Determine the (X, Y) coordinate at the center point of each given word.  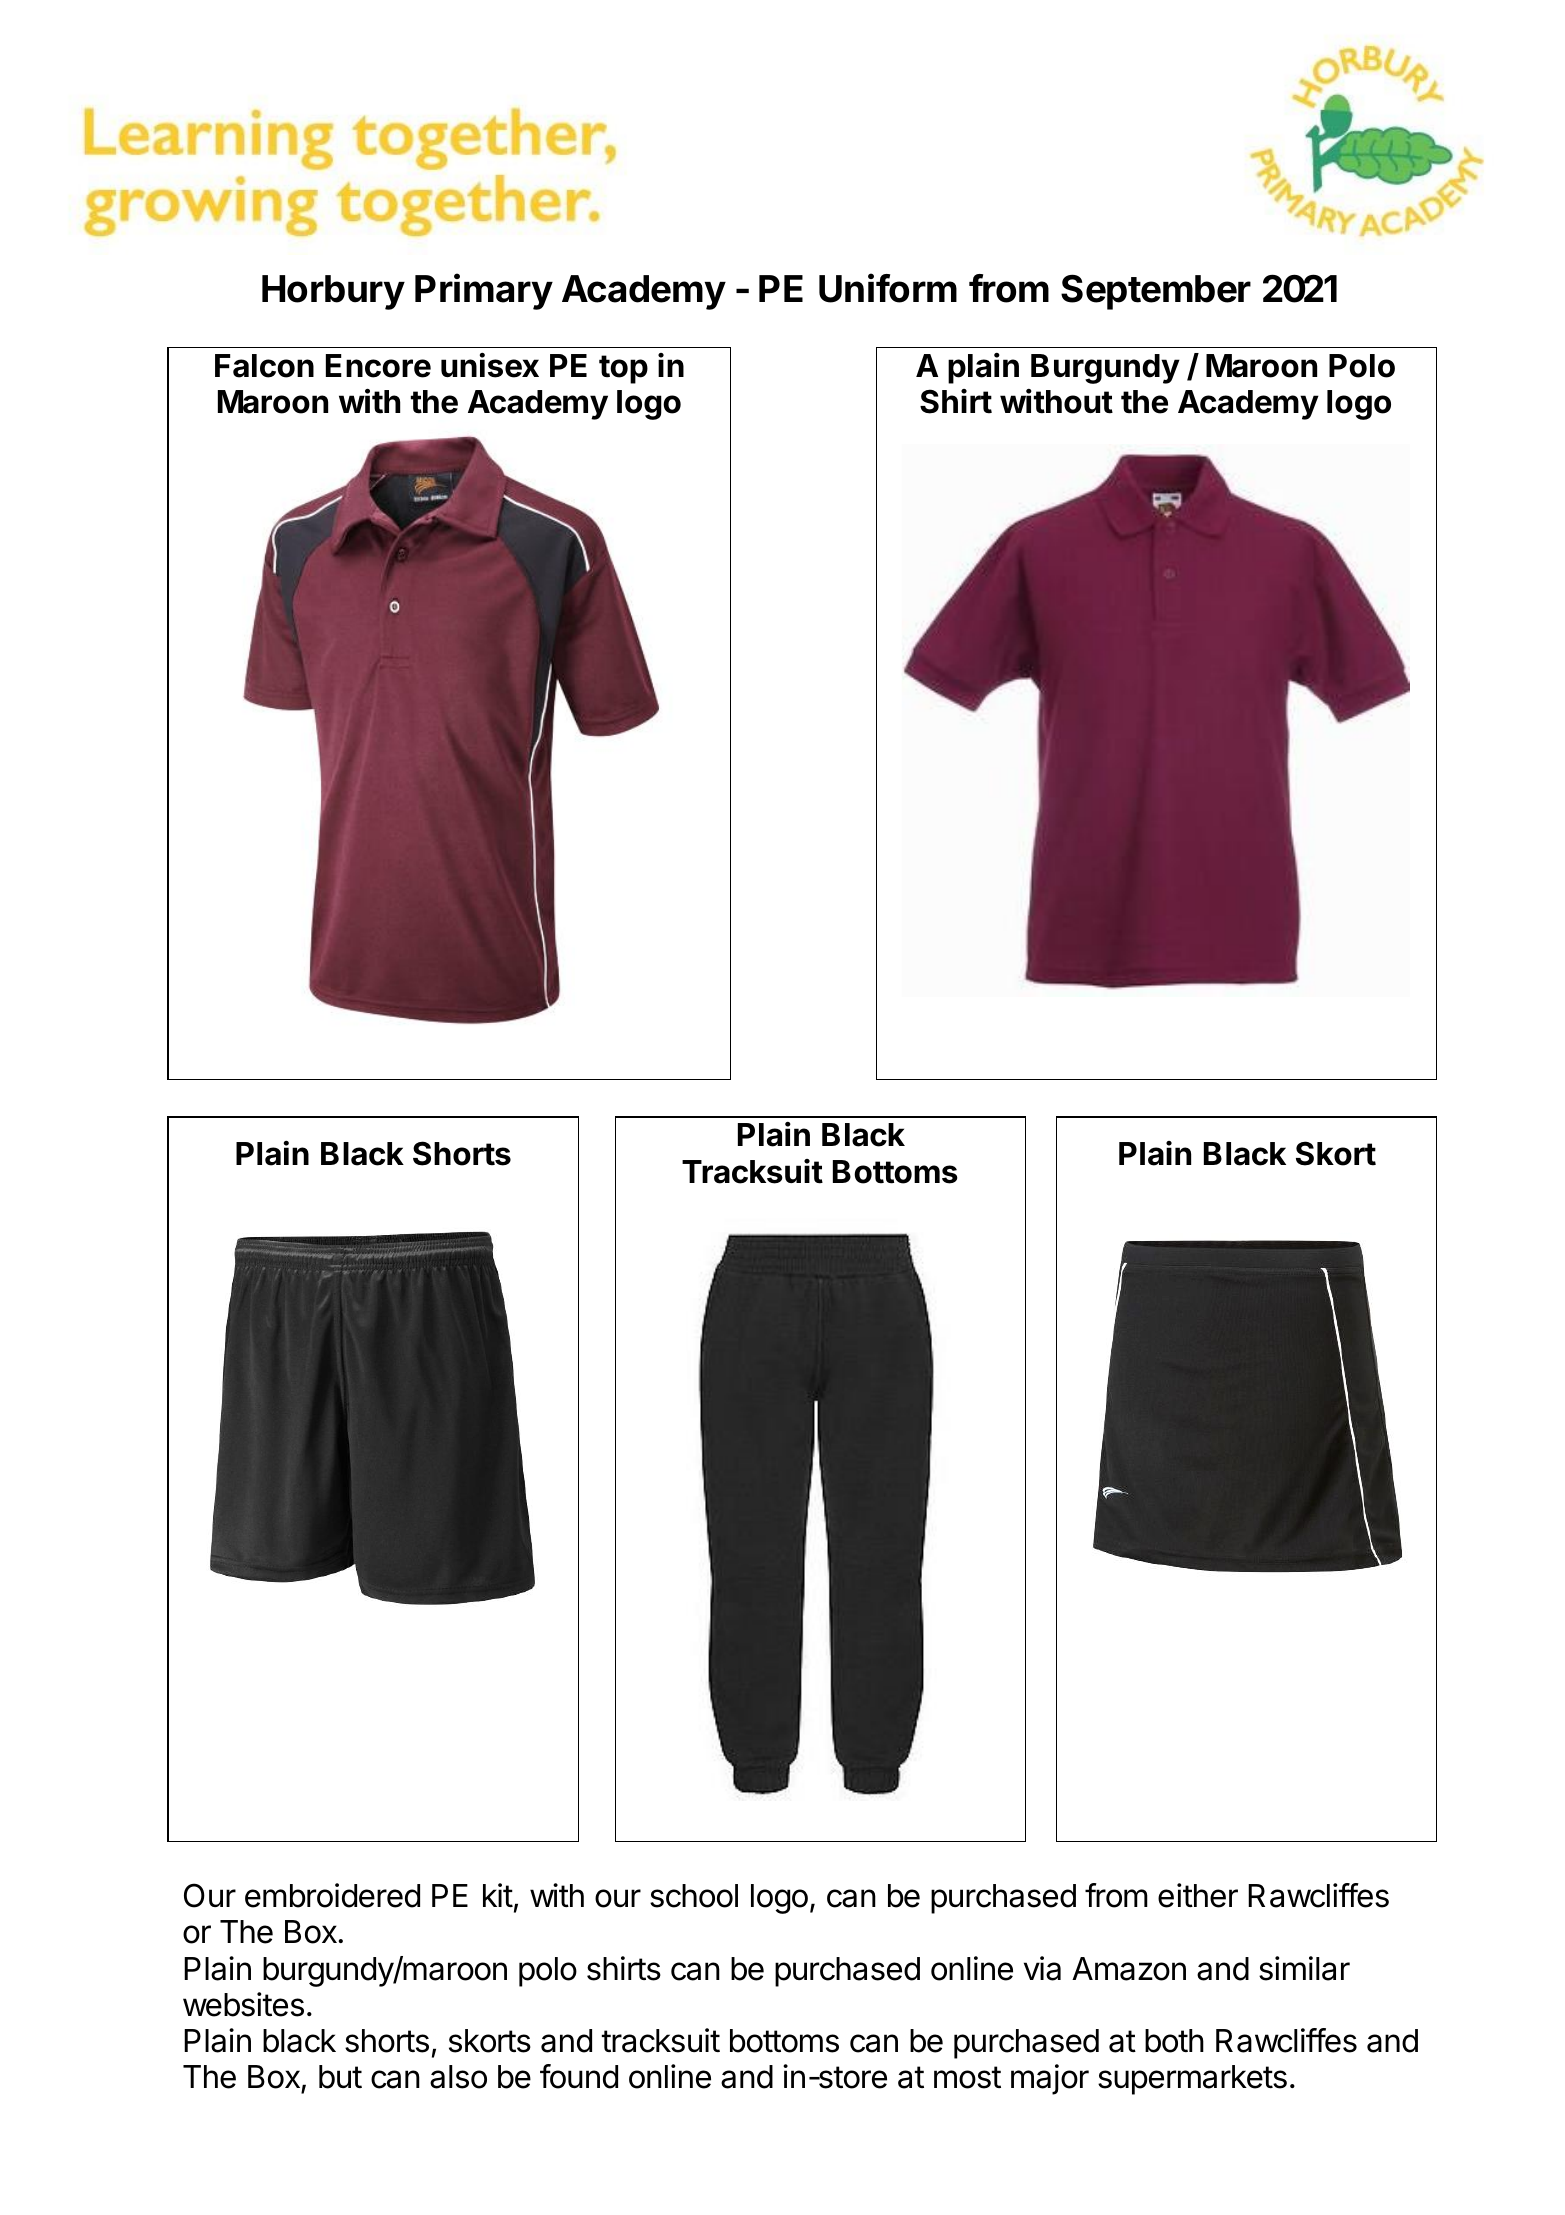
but (340, 2077)
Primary (484, 291)
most (967, 2077)
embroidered (332, 1895)
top (623, 369)
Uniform (888, 288)
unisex (490, 365)
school (694, 1896)
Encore (378, 366)
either (1198, 1895)
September (1156, 292)
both (1174, 2041)
